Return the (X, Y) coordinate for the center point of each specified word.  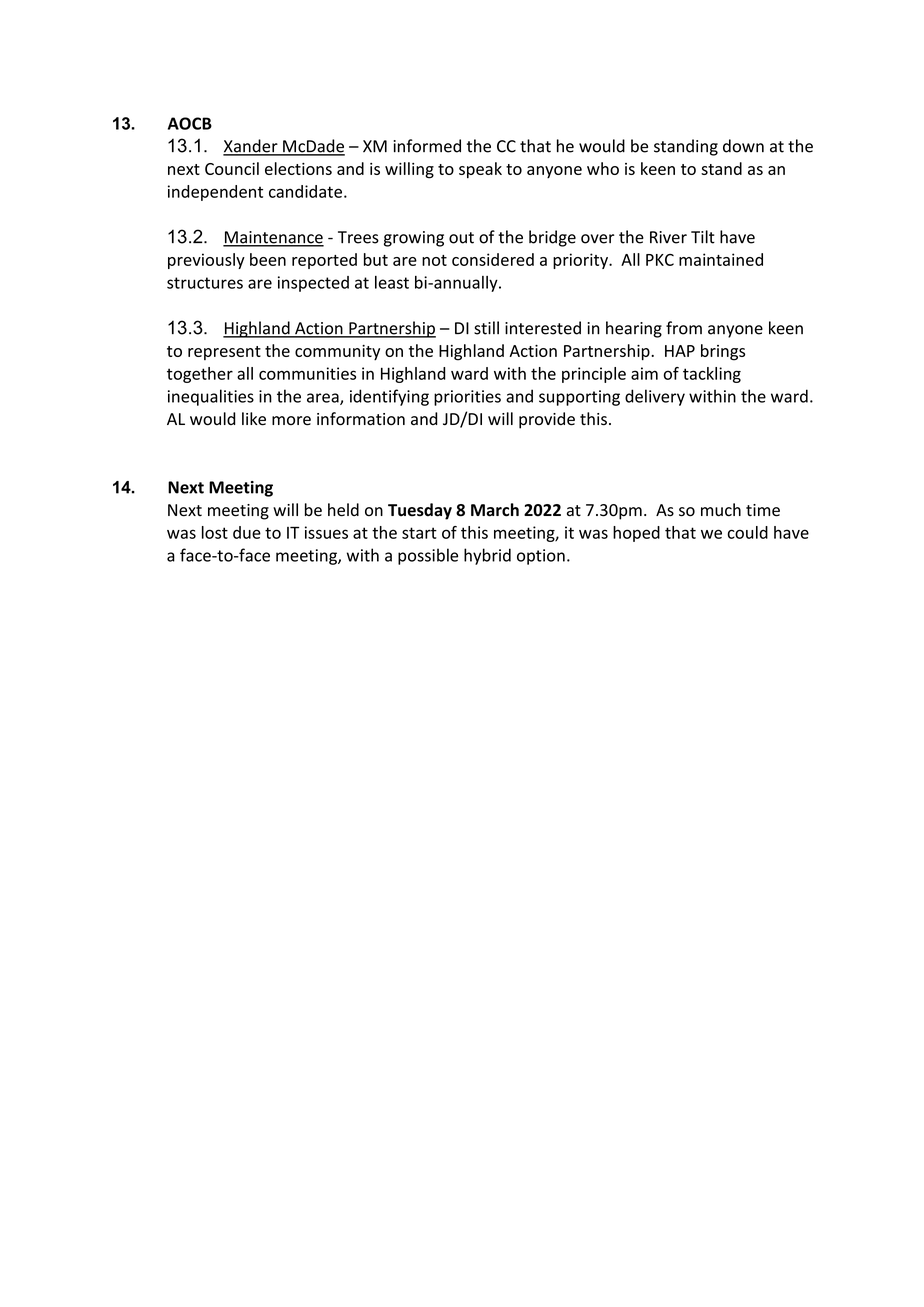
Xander (251, 147)
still (486, 328)
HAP (680, 351)
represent (224, 353)
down (743, 146)
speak (480, 170)
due (247, 532)
